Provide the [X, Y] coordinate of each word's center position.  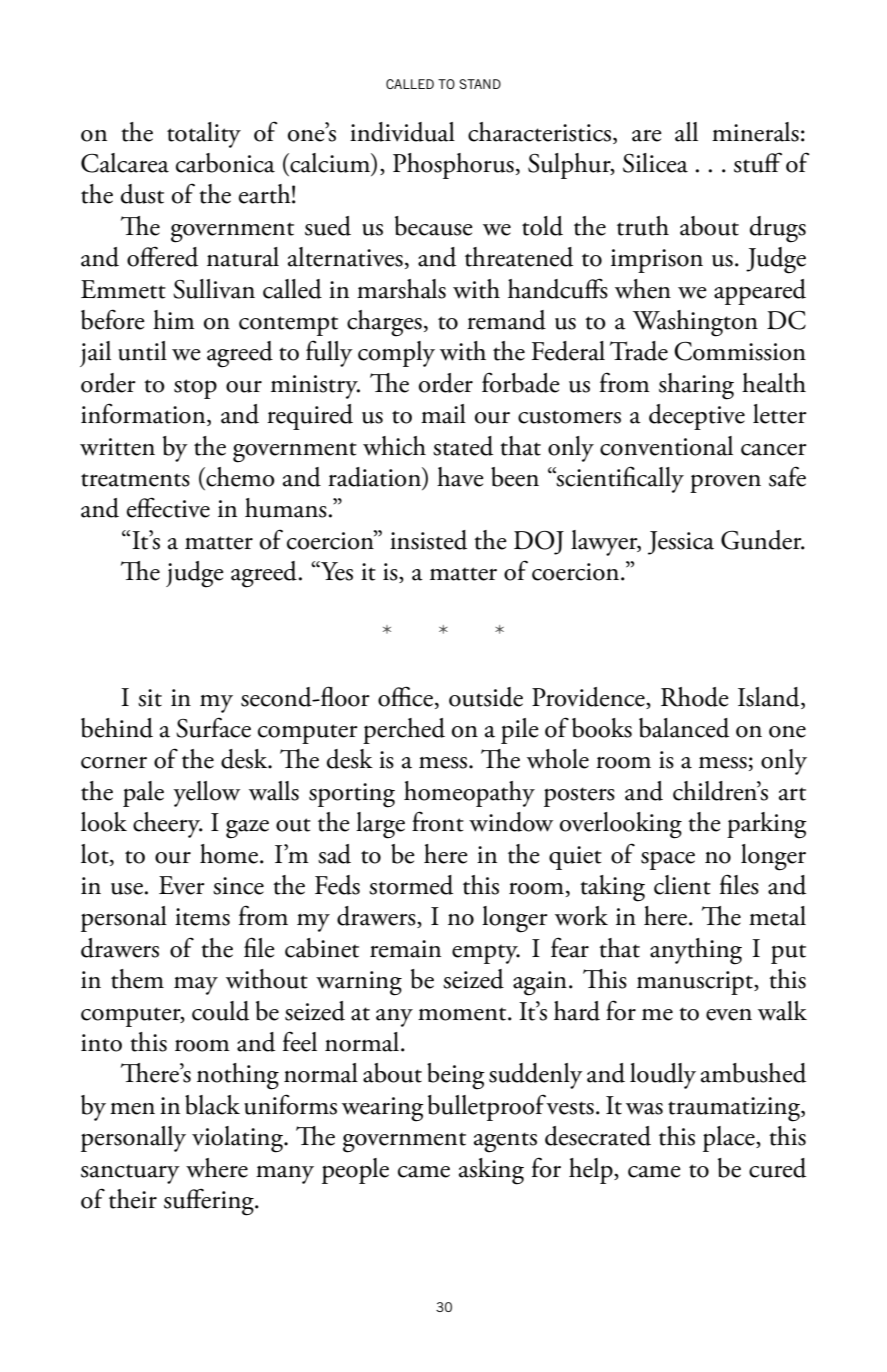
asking [491, 1171]
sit [150, 698]
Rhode [695, 697]
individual [402, 132]
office [405, 696]
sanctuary [130, 1174]
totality [204, 135]
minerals [755, 132]
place [730, 1139]
